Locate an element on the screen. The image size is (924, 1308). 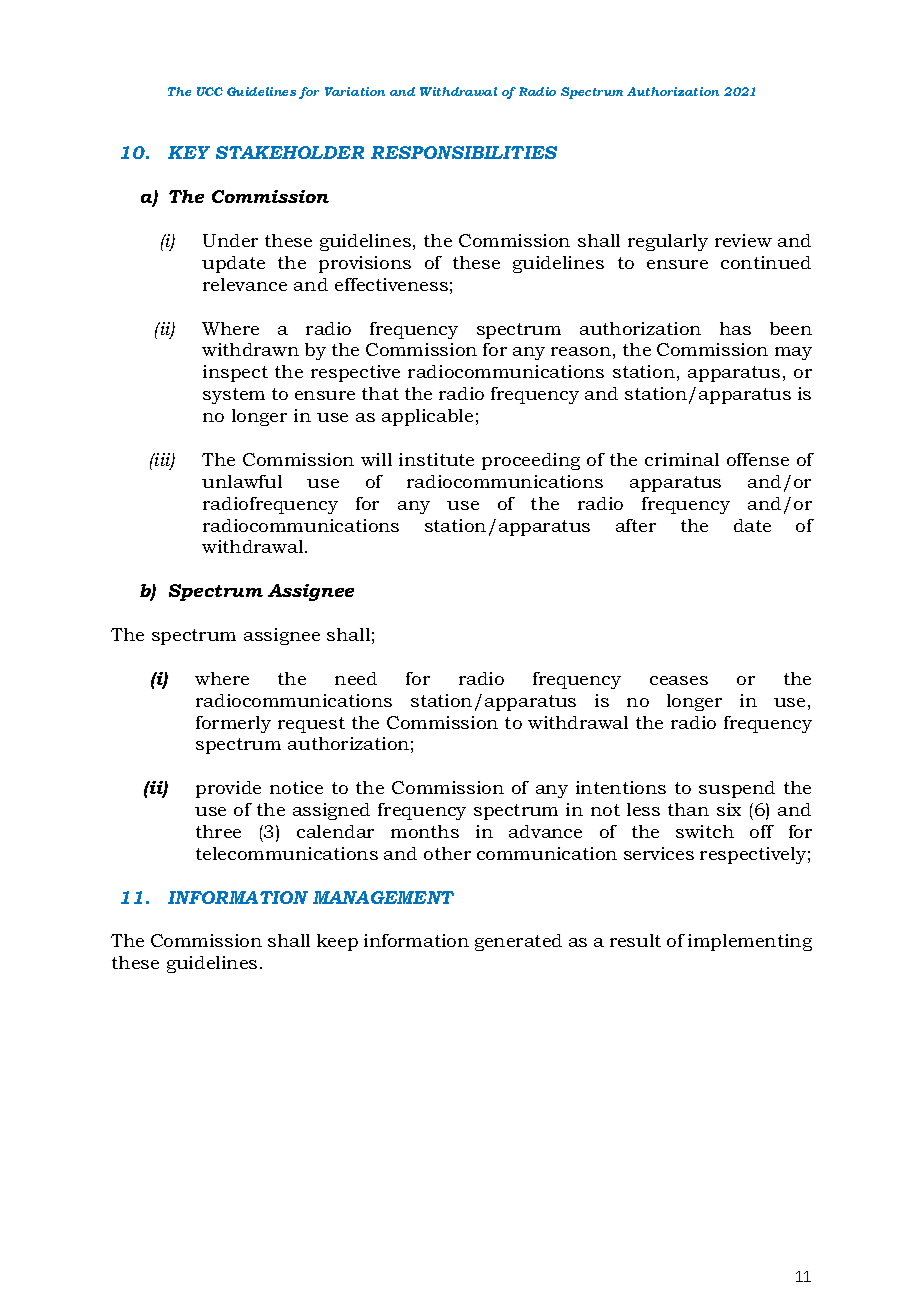
effectiveness is located at coordinates (391, 284).
